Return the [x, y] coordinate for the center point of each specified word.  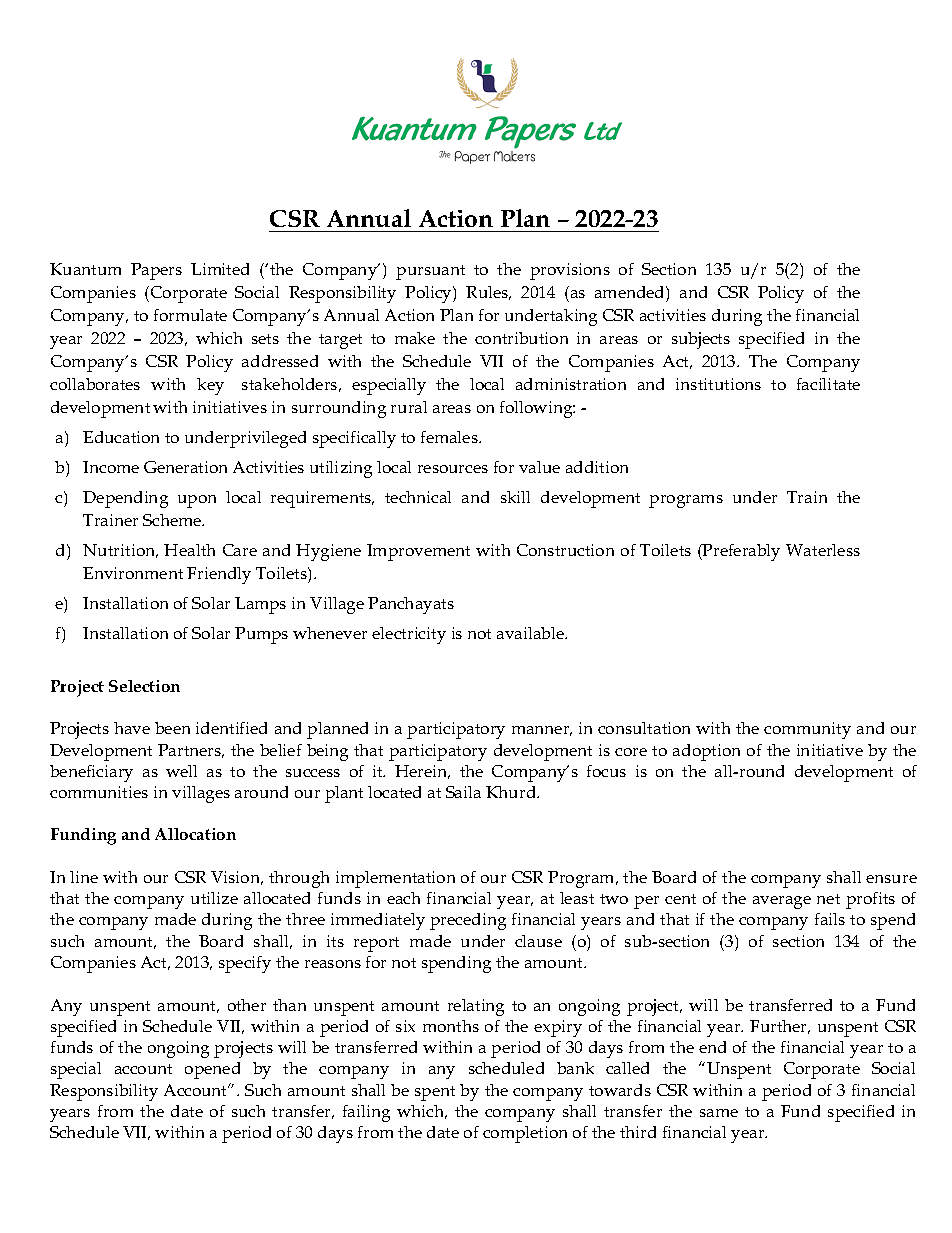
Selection [144, 686]
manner [542, 731]
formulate [190, 315]
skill [515, 497]
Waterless [823, 550]
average [782, 902]
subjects [701, 340]
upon [197, 501]
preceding [468, 921]
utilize [214, 898]
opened [212, 1070]
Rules [488, 293]
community [807, 730]
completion [525, 1134]
